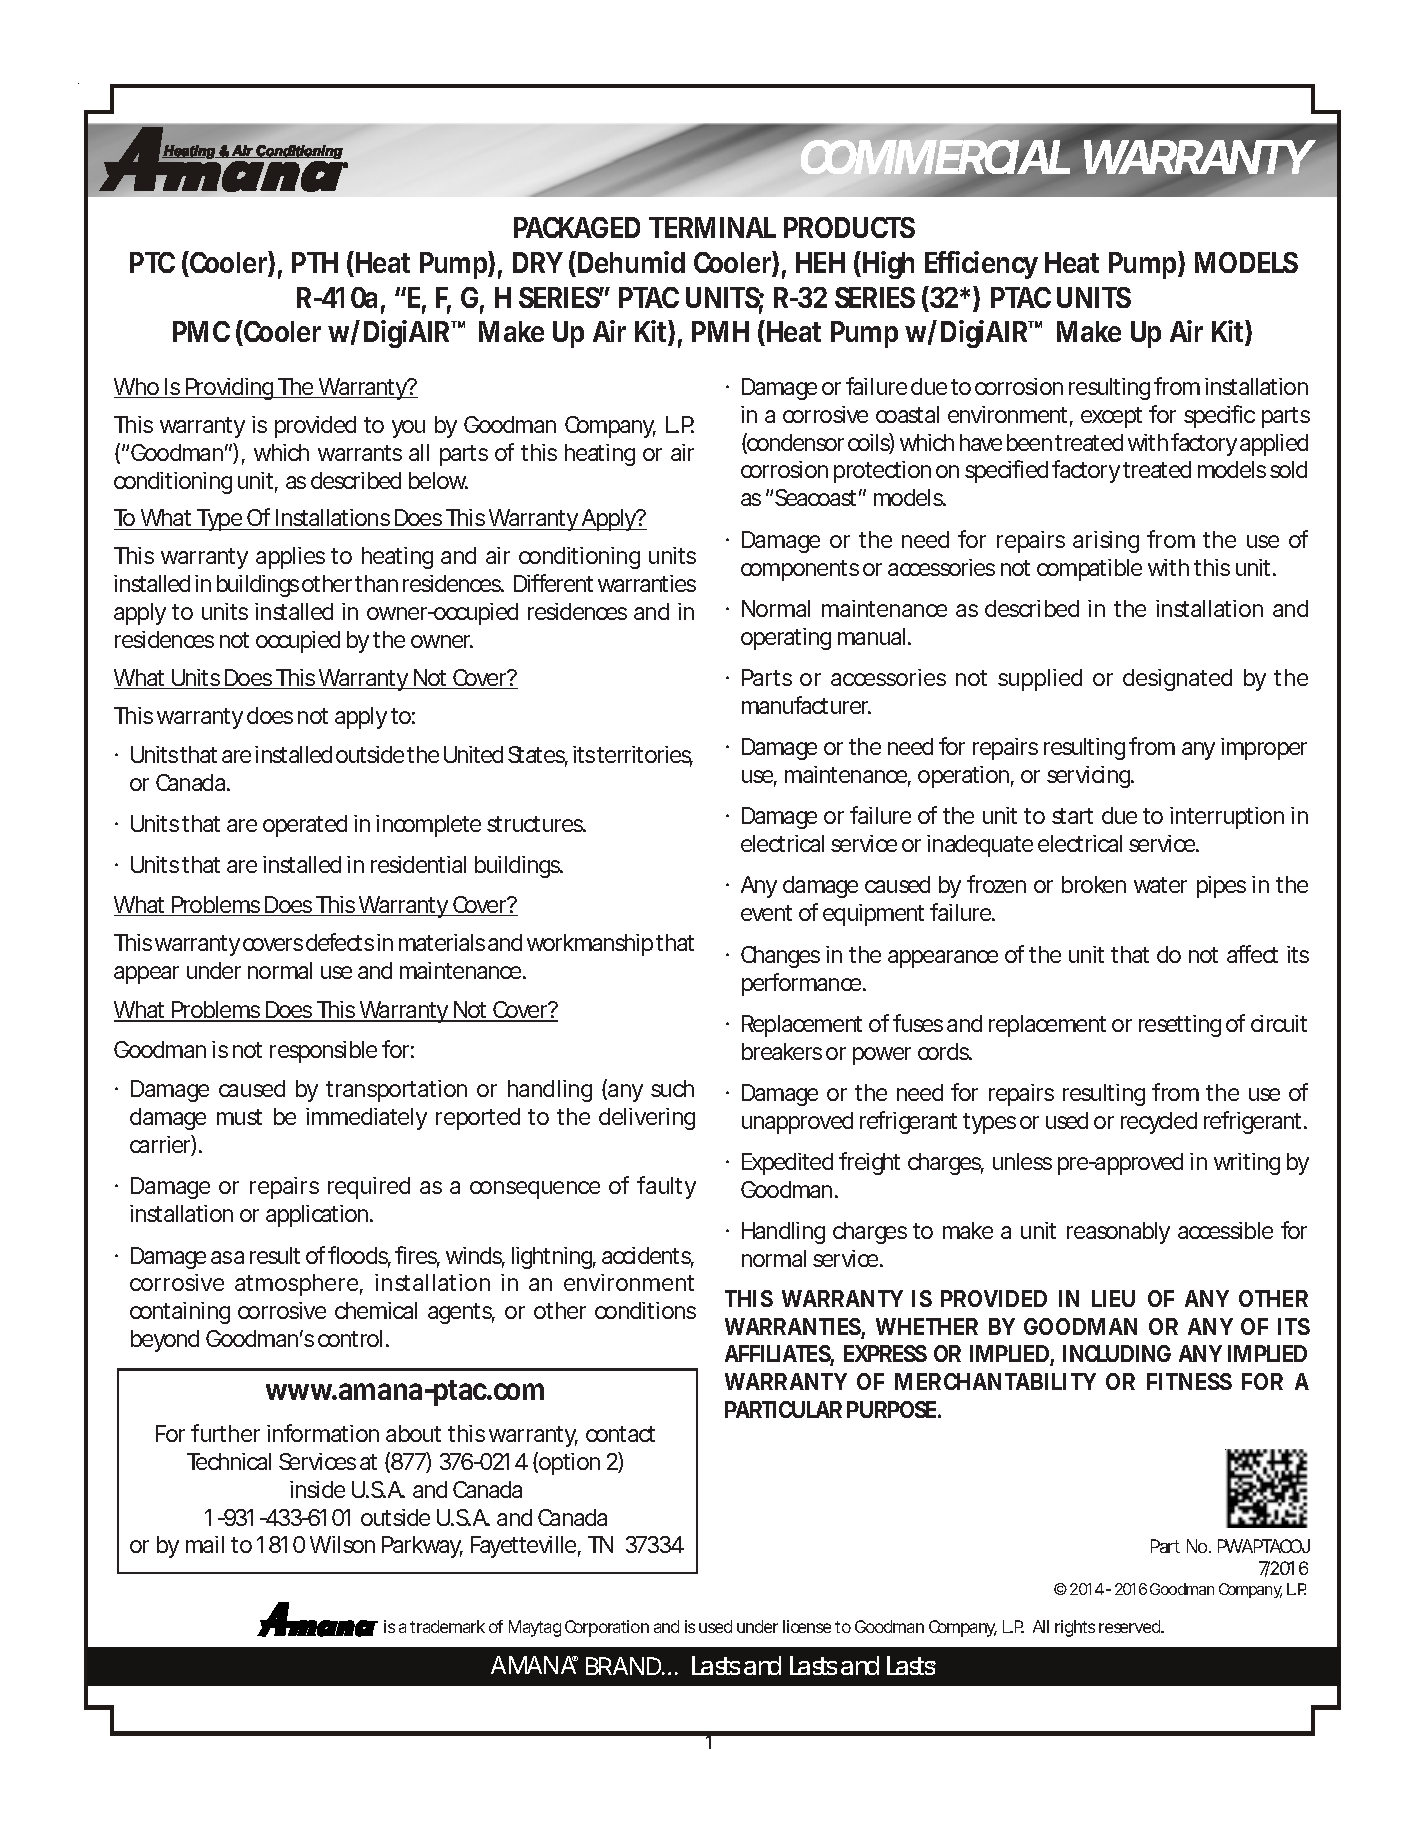 The image size is (1420, 1838). What do you see at coordinates (672, 1088) in the screenshot?
I see `such` at bounding box center [672, 1088].
